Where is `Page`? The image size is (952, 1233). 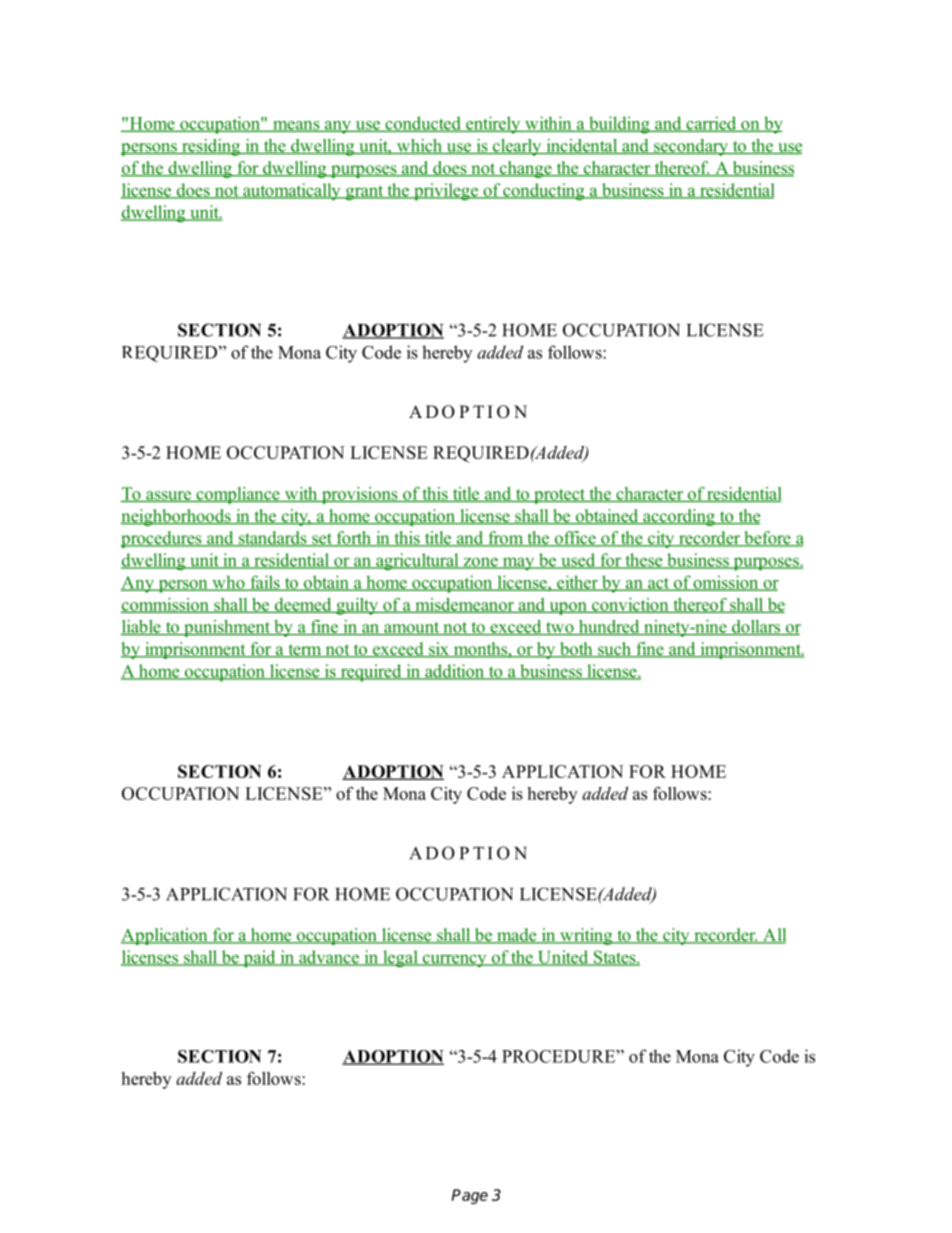
Page is located at coordinates (469, 1196).
